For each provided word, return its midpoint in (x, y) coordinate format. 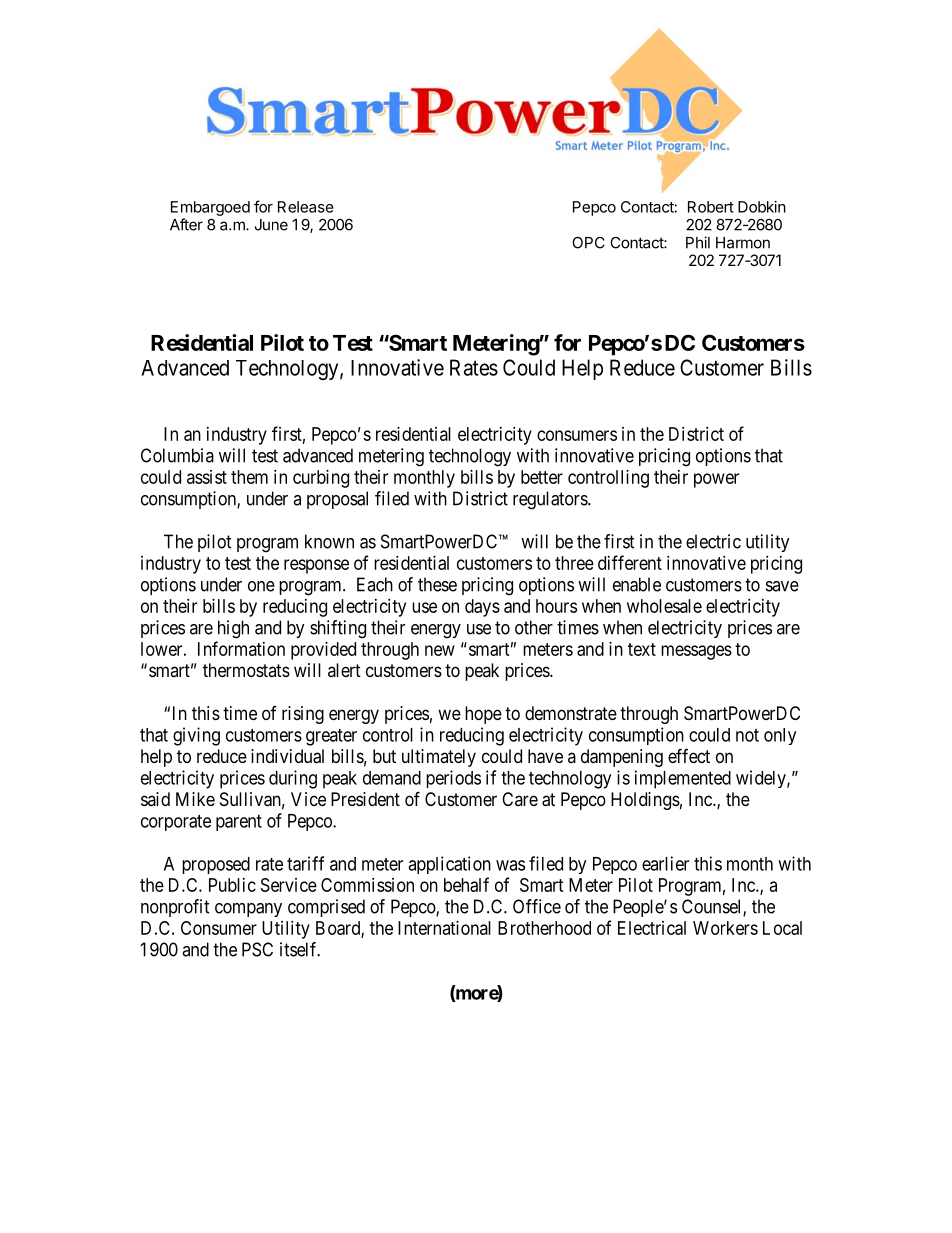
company (248, 910)
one (261, 586)
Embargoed (210, 208)
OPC (588, 243)
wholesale (664, 606)
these (437, 584)
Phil (698, 242)
